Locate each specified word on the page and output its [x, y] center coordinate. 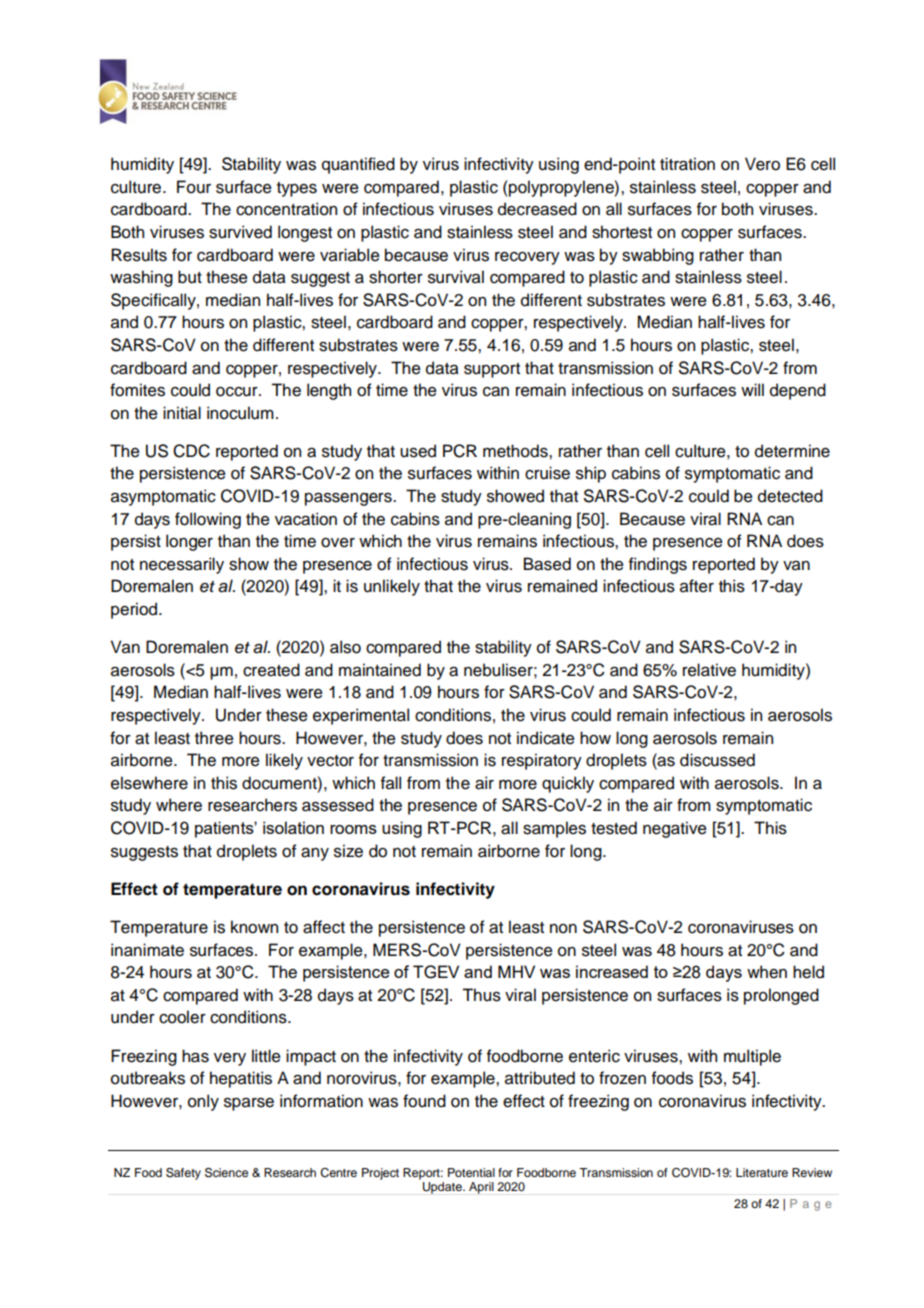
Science [226, 1173]
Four [194, 187]
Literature [762, 1172]
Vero [762, 164]
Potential [471, 1172]
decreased [537, 209]
